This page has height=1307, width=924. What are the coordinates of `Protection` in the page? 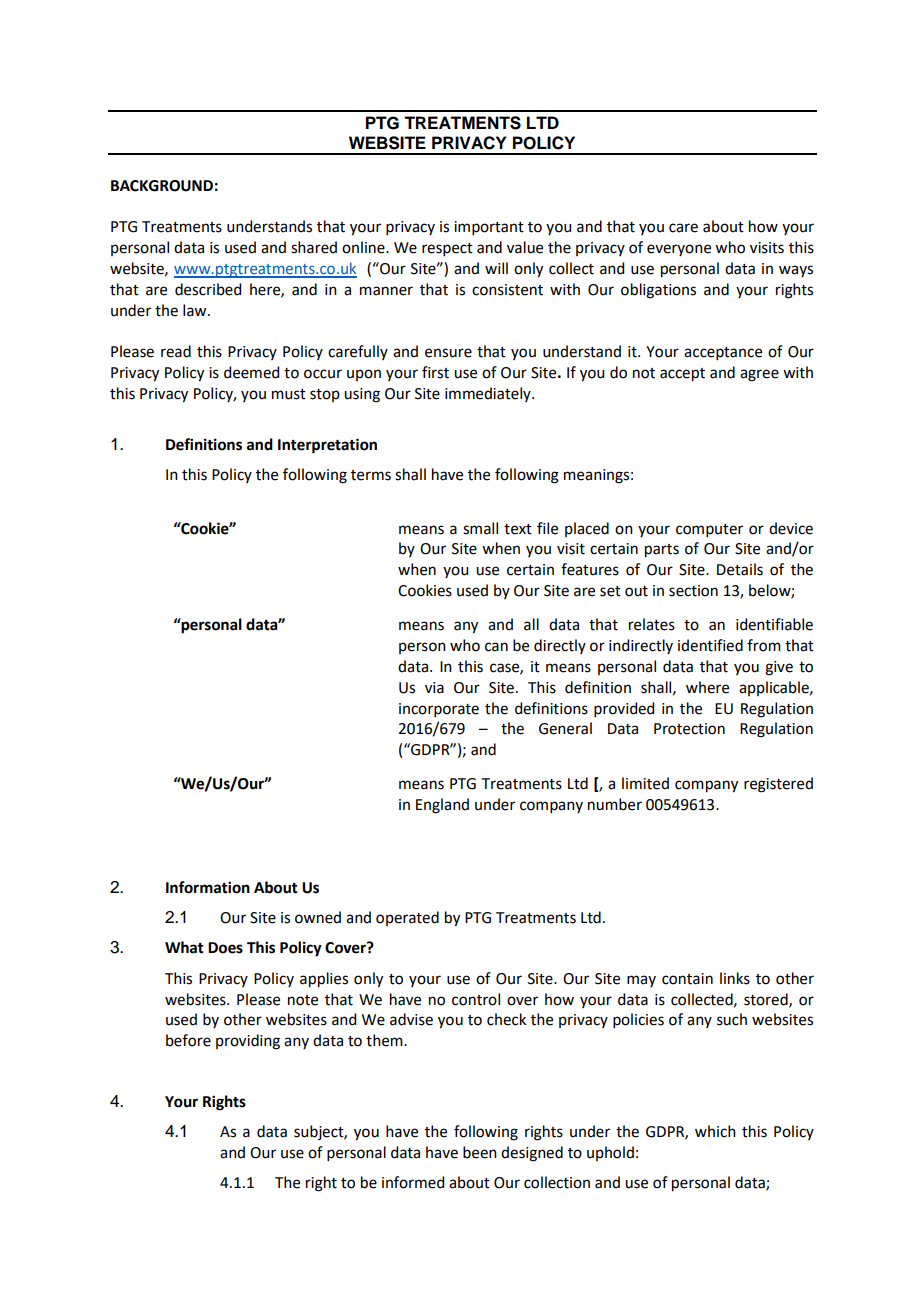 It's located at (689, 729).
